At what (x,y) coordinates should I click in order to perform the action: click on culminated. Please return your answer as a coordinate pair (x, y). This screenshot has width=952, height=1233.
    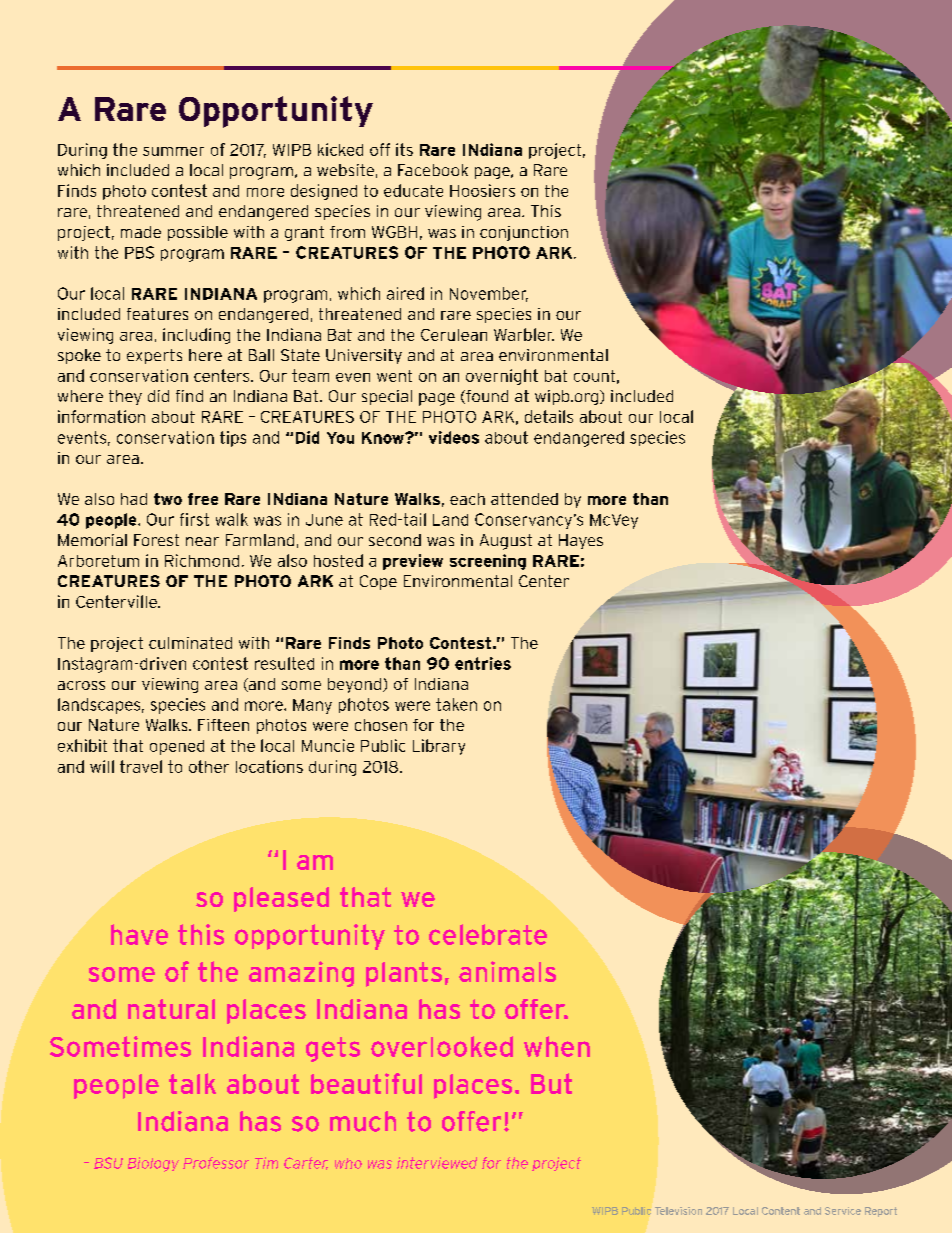
    Looking at the image, I should click on (190, 643).
